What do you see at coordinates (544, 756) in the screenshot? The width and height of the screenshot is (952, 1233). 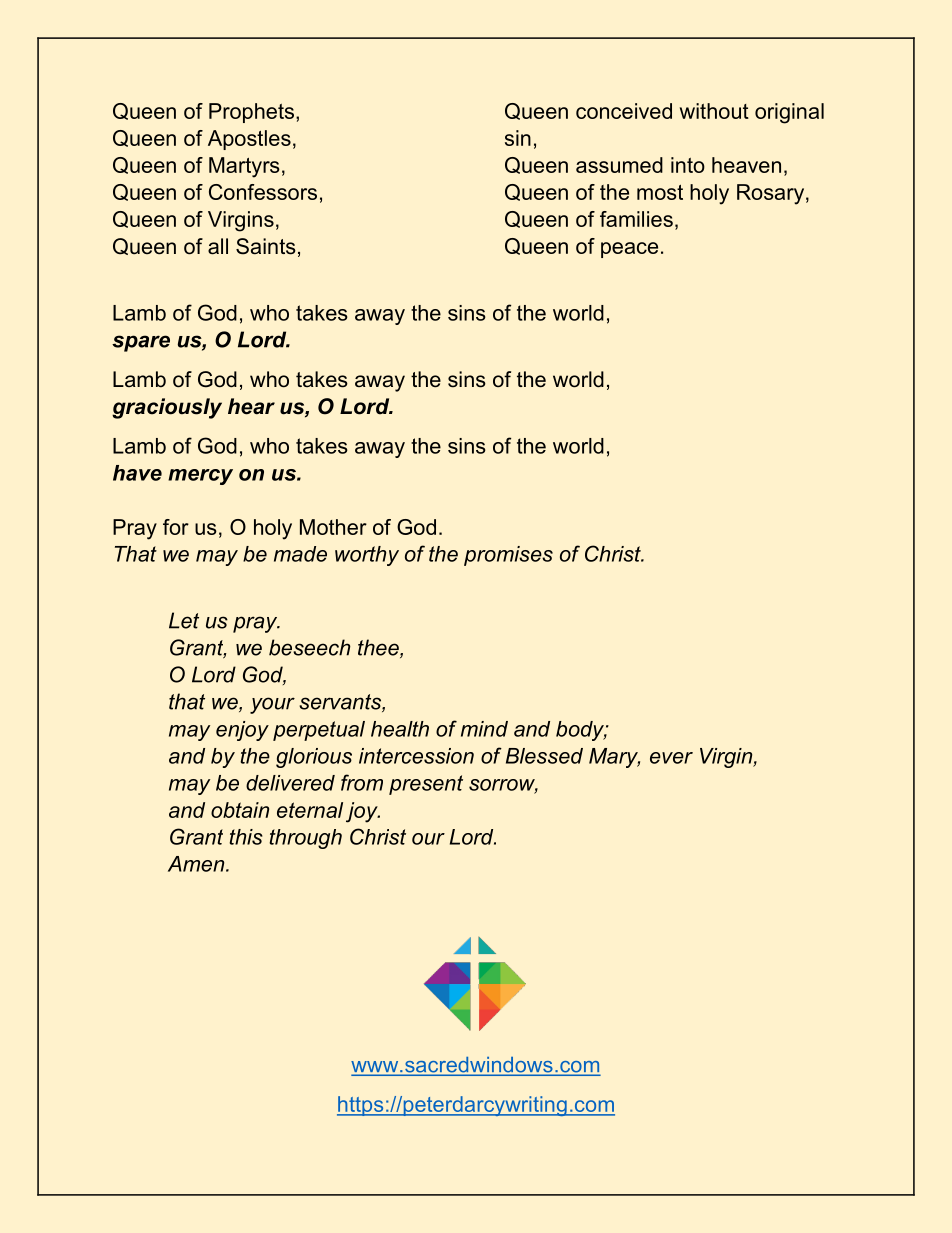 I see `Blessed` at bounding box center [544, 756].
